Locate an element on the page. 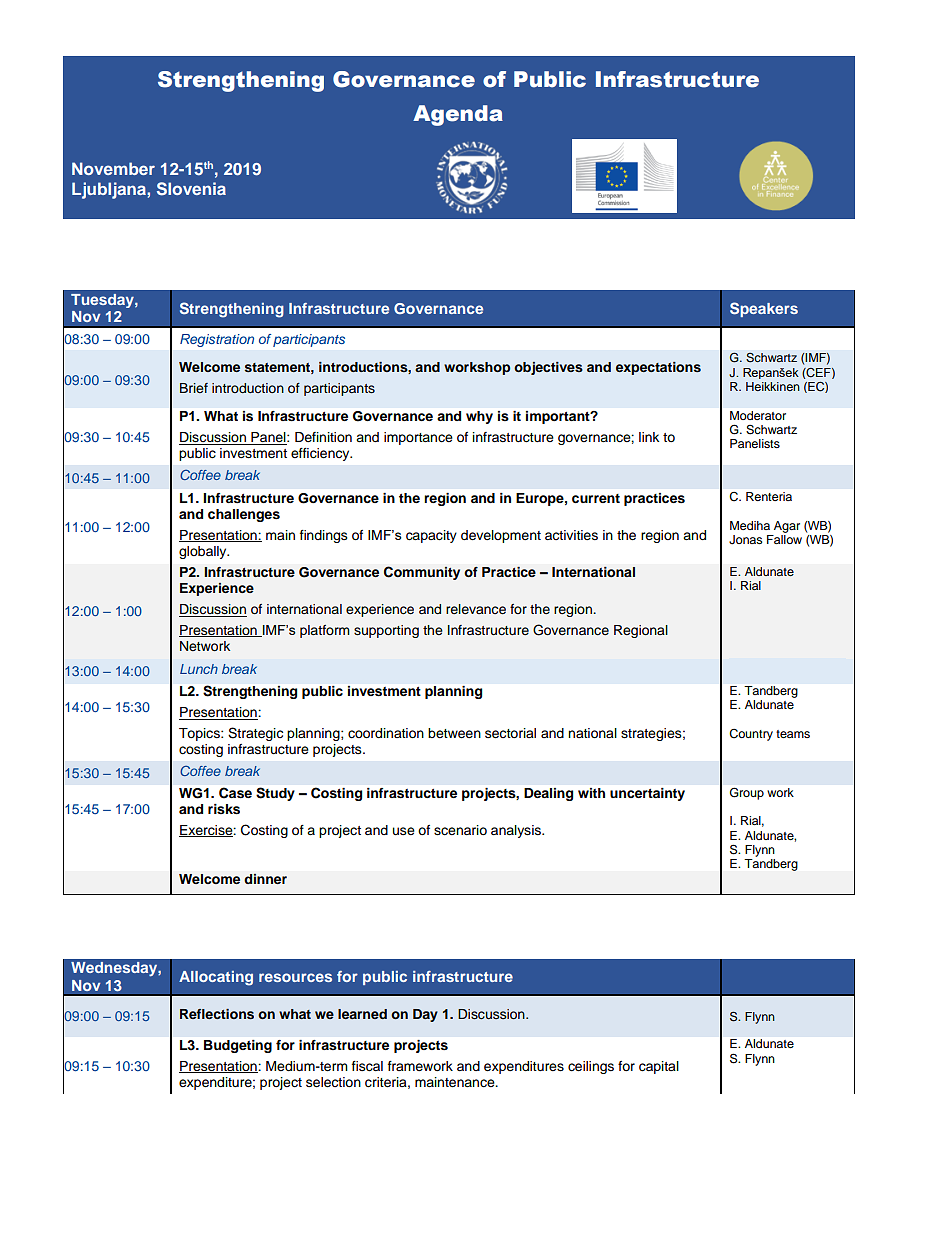  capital is located at coordinates (659, 1067).
